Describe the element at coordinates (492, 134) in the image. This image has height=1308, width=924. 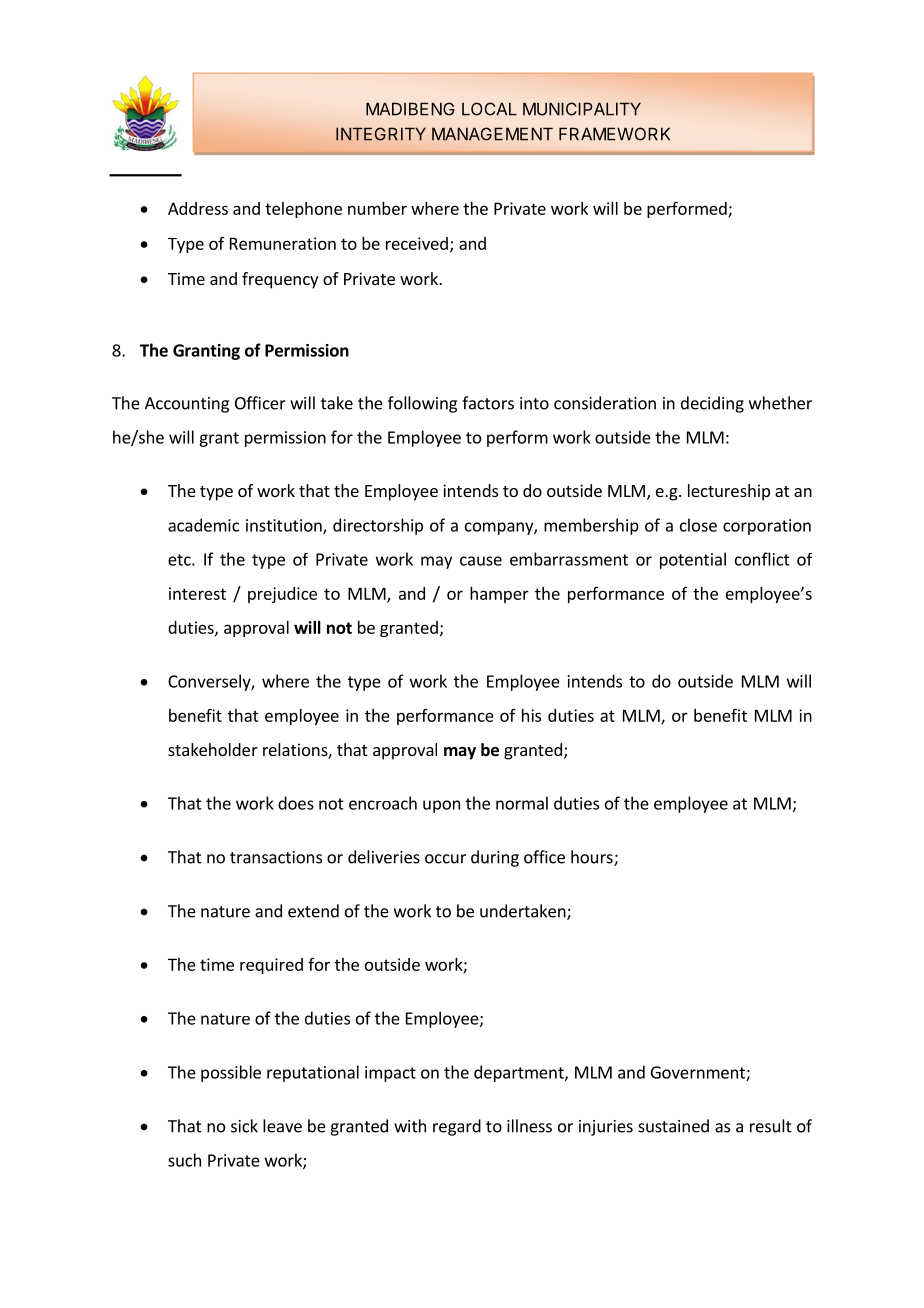
I see `MANAGEMENT` at that location.
